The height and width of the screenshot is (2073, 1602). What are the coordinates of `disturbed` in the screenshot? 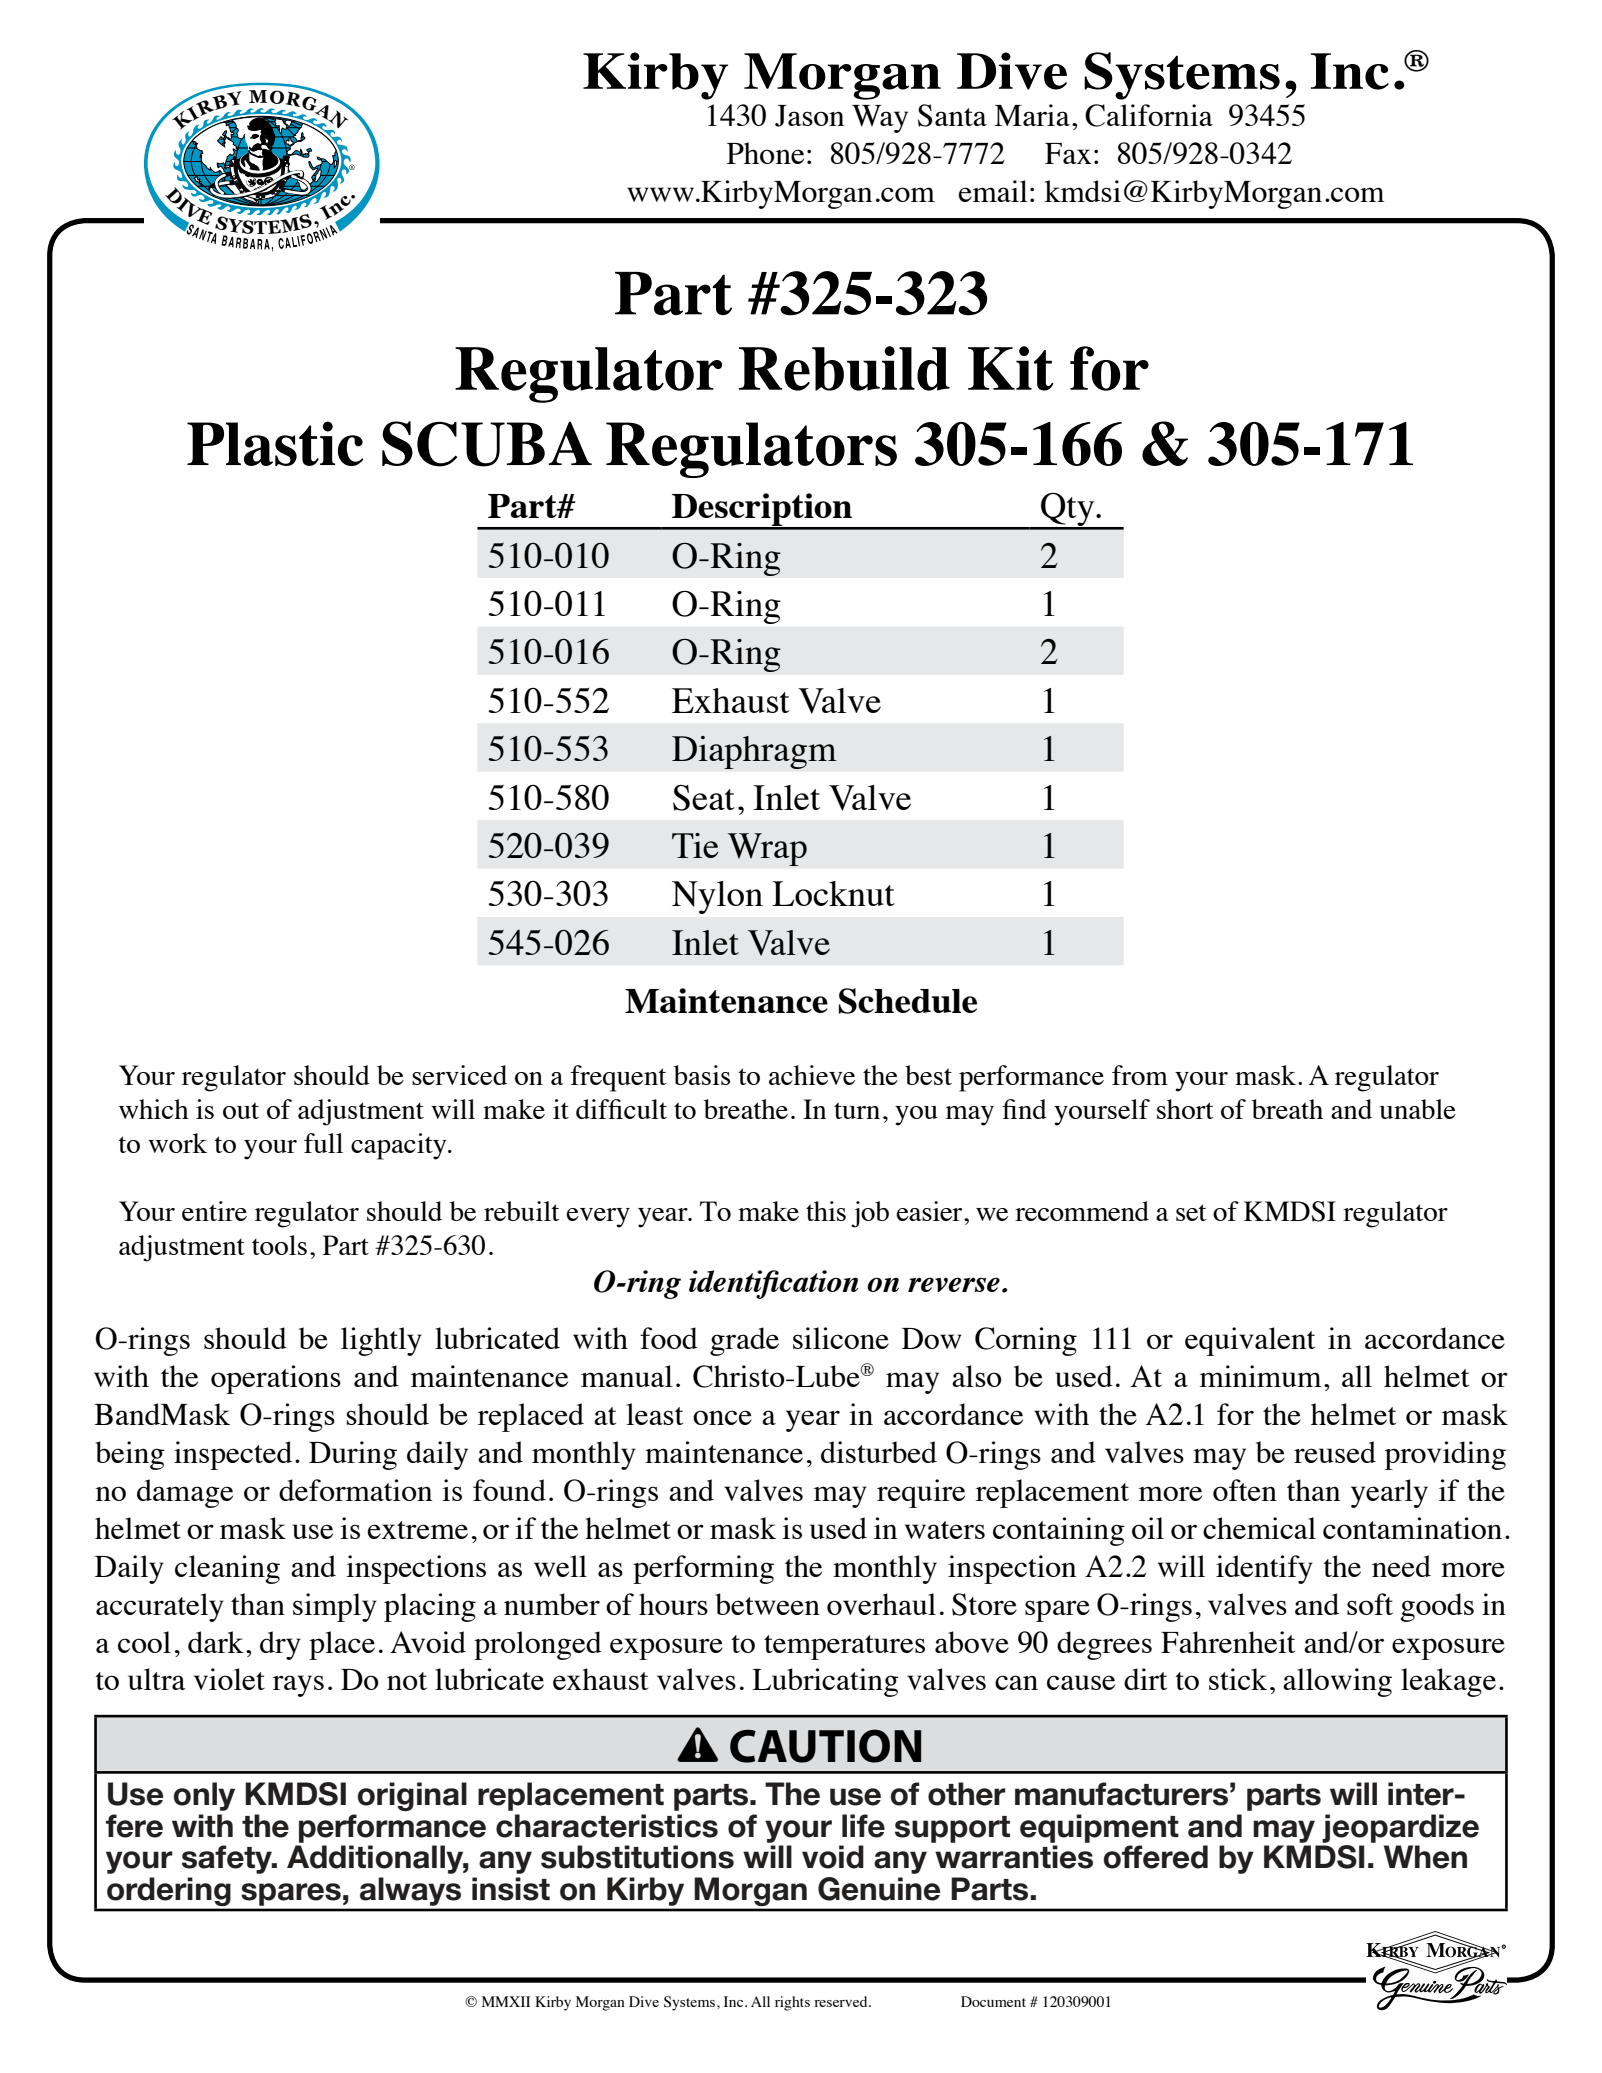 It's located at (879, 1452).
